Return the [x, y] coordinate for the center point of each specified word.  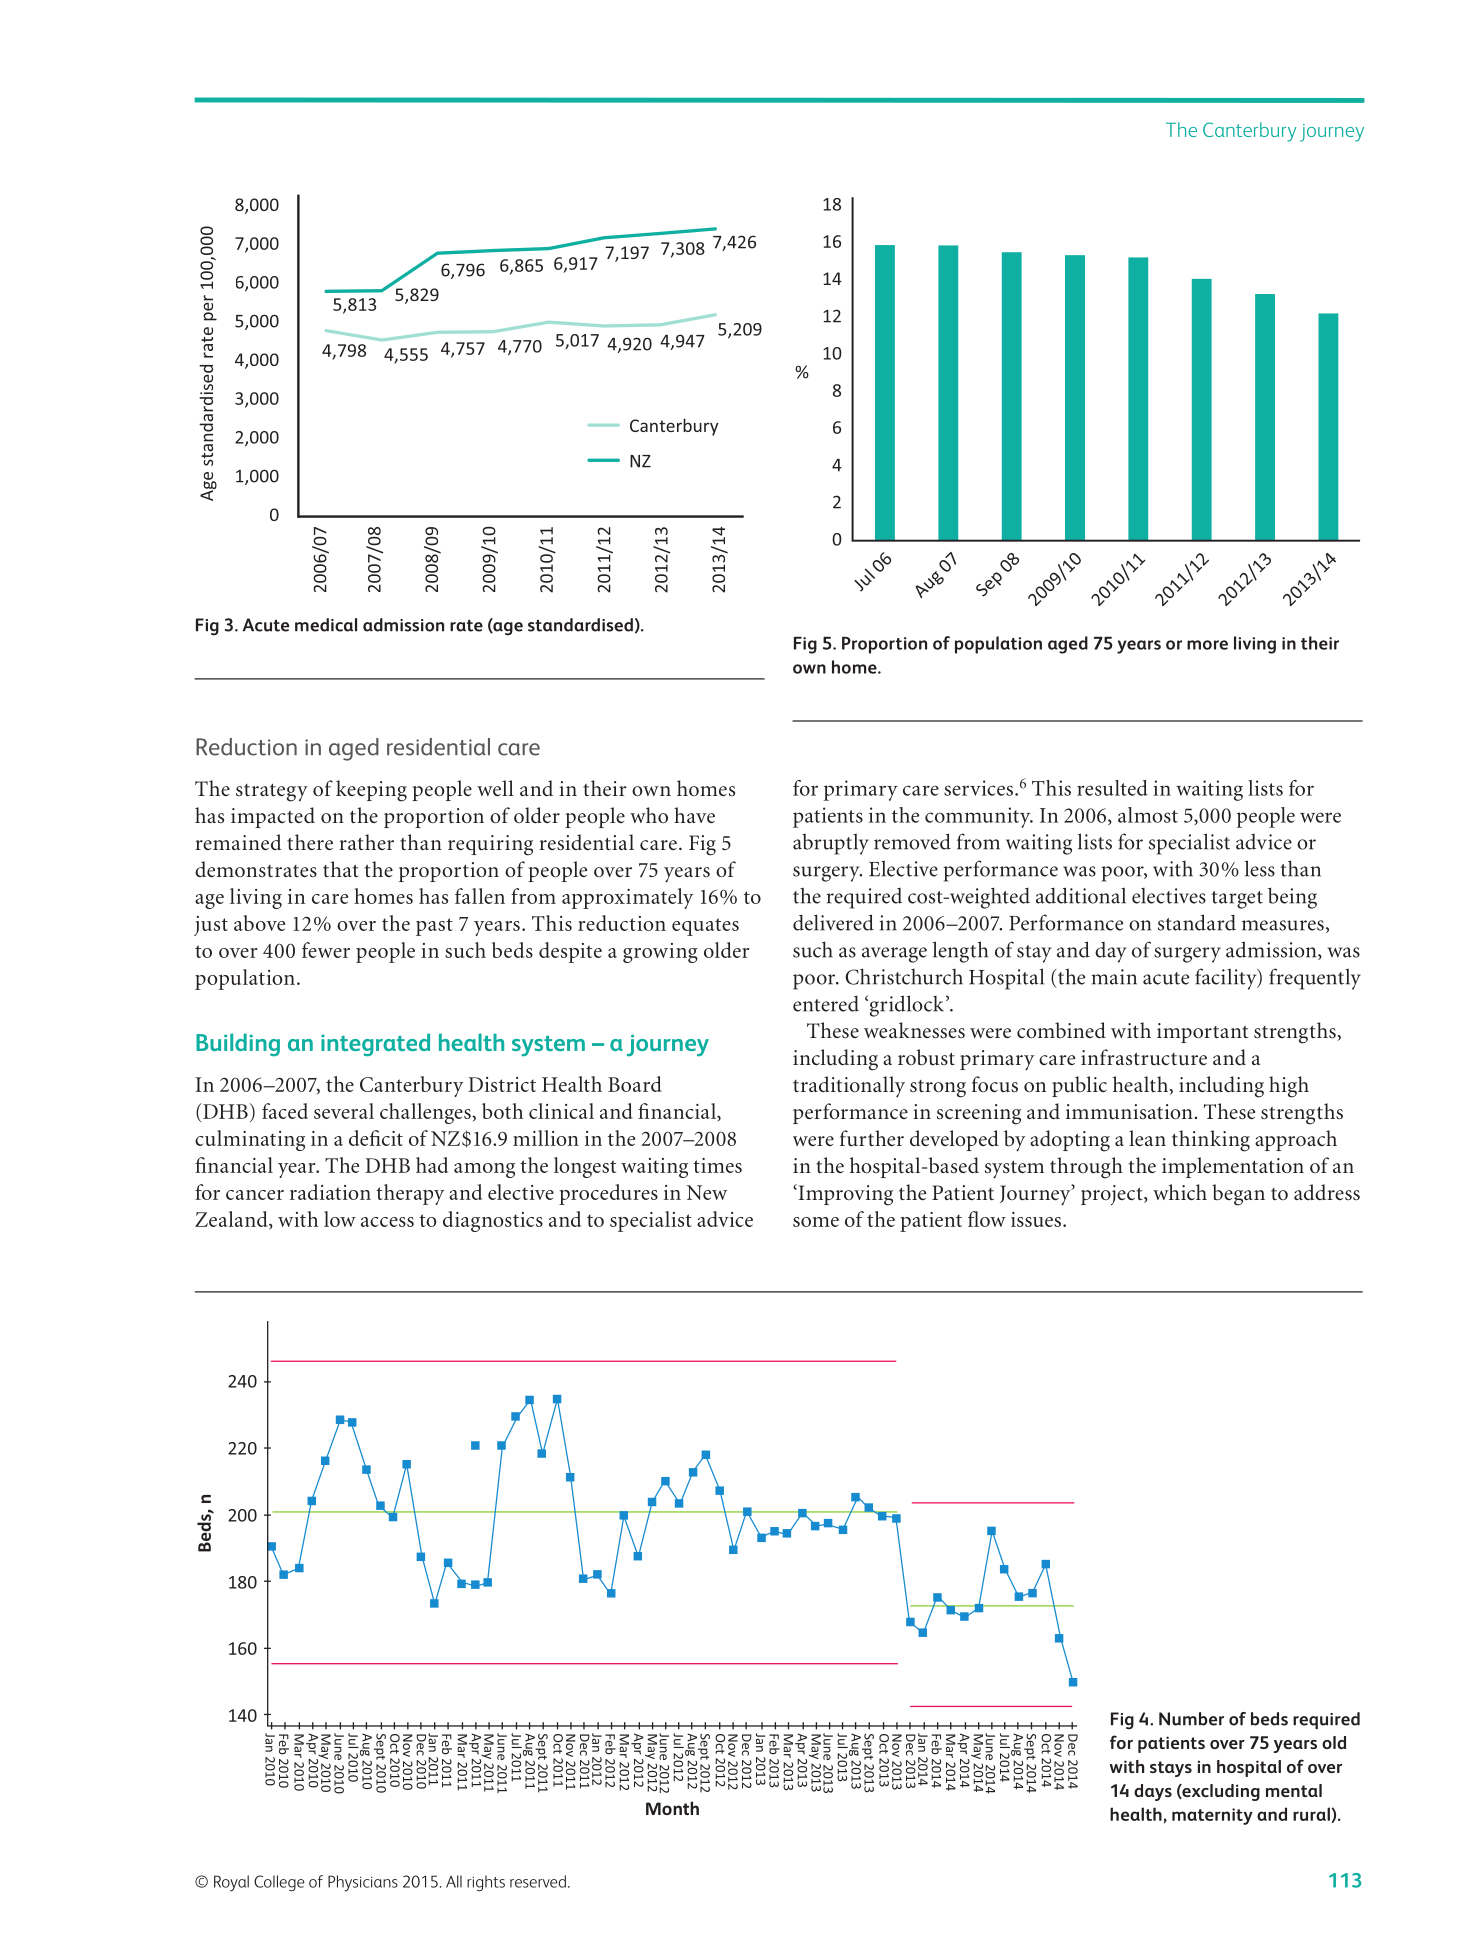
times [717, 1165]
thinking [1211, 1141]
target [1237, 900]
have [694, 815]
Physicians [363, 1883]
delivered [833, 922]
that [341, 869]
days [1153, 1792]
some [816, 1222]
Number [1191, 1719]
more [1207, 645]
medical [326, 625]
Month [672, 1808]
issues [1037, 1219]
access [387, 1222]
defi [365, 1138]
